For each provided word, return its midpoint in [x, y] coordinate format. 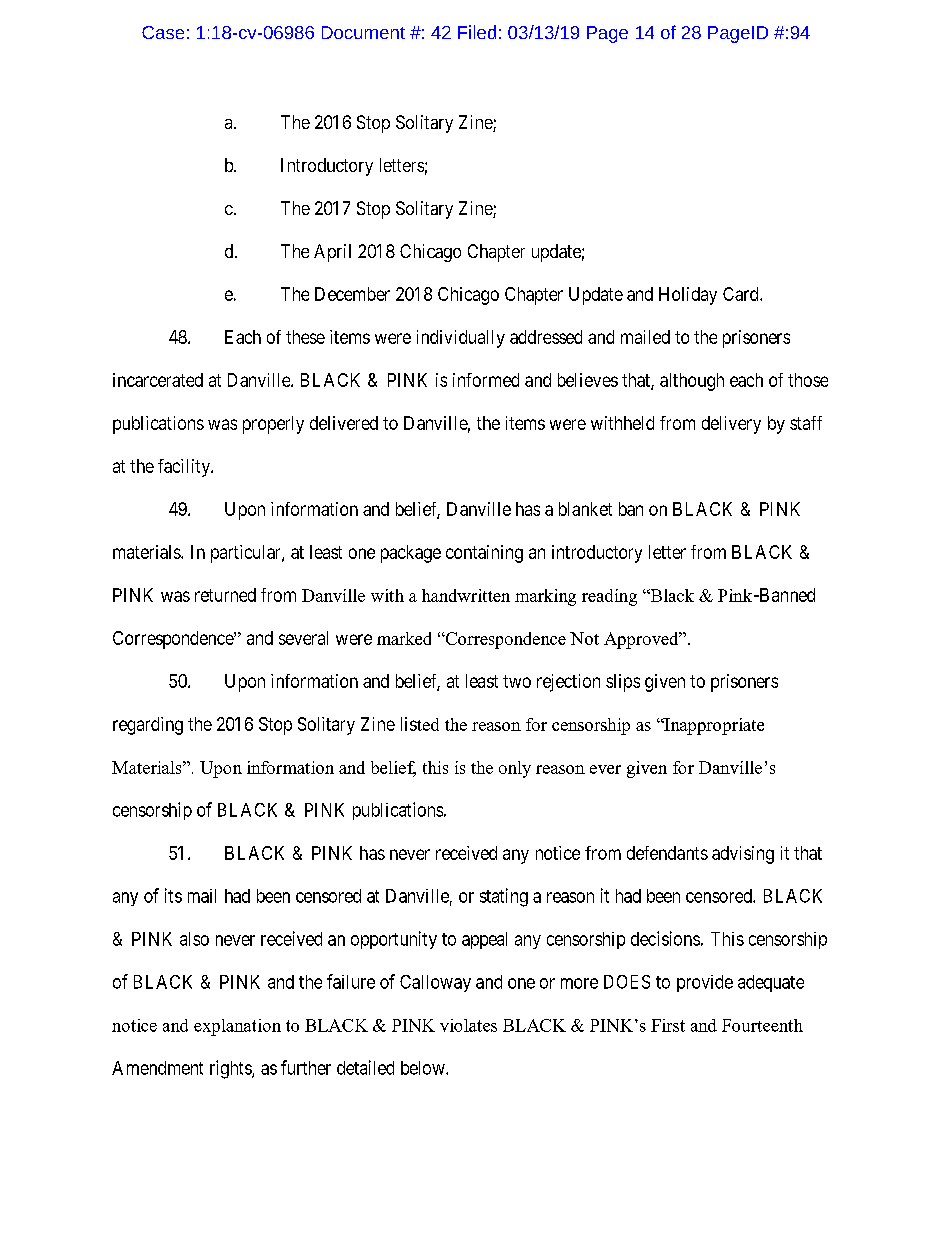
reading [609, 597]
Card [742, 294]
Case [163, 32]
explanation [237, 1027]
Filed [477, 32]
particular [247, 554]
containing [484, 554]
